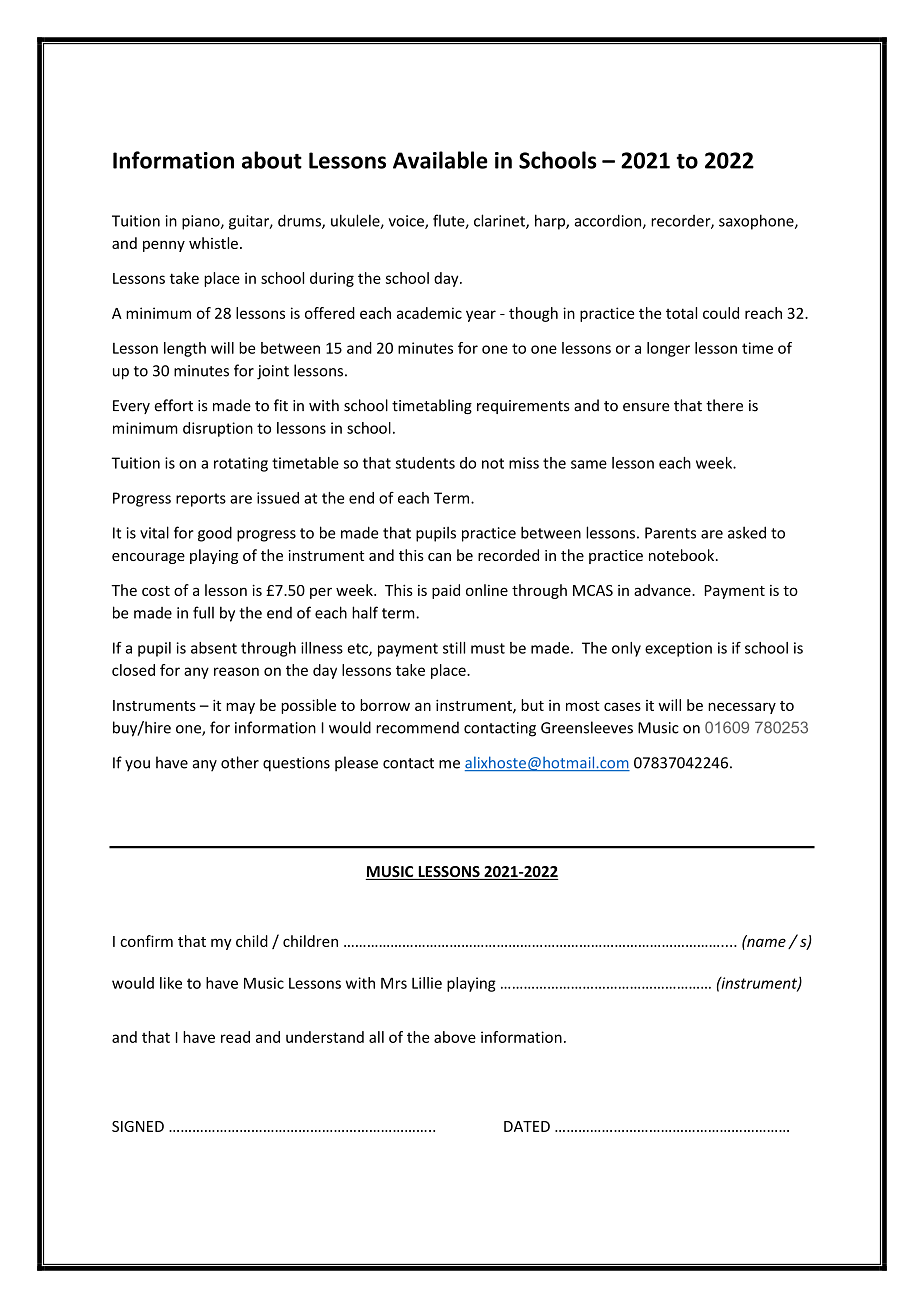 This image has height=1308, width=924. What do you see at coordinates (138, 1126) in the image?
I see `SIGNED` at bounding box center [138, 1126].
